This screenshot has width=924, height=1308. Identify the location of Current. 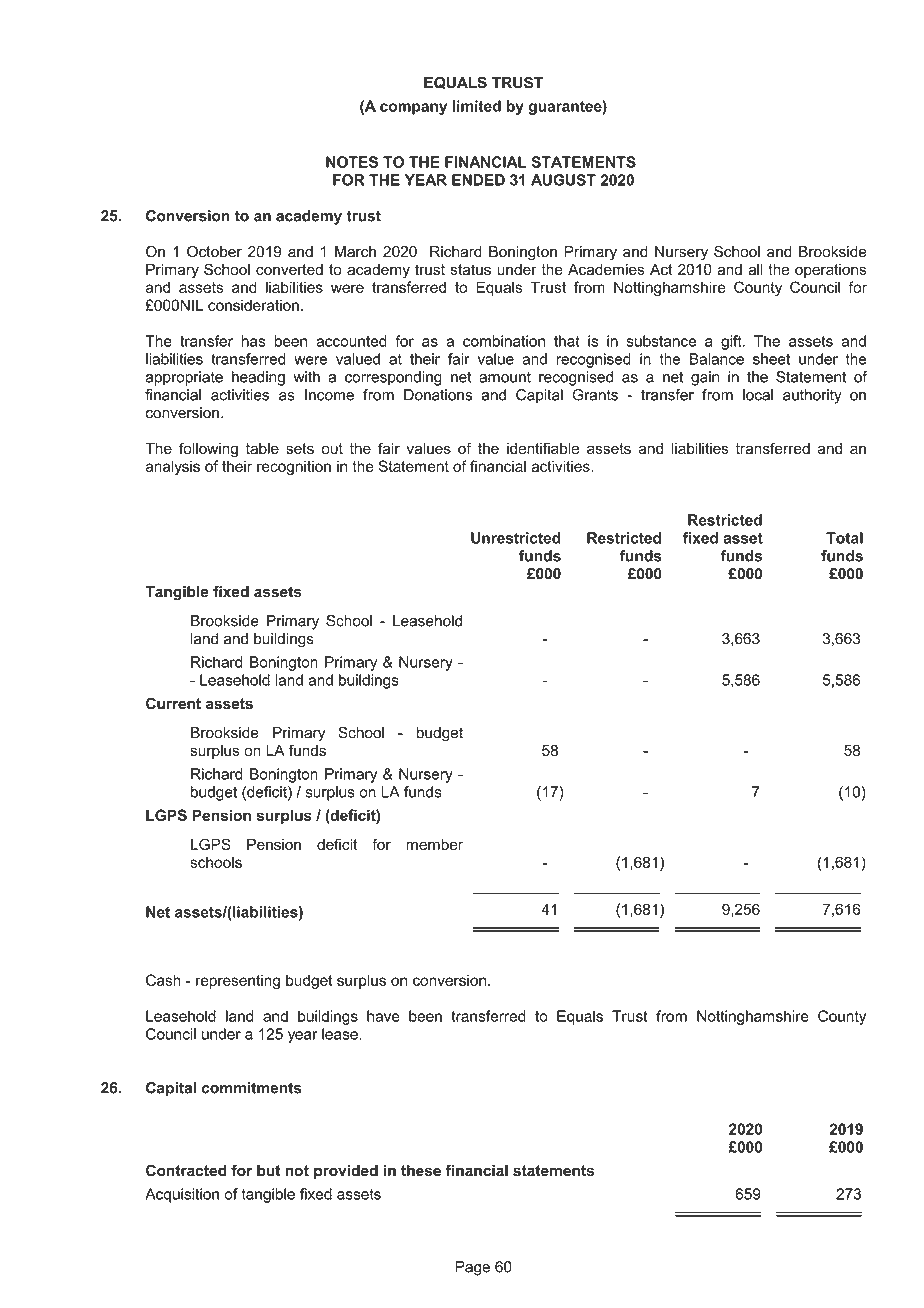
(173, 703).
